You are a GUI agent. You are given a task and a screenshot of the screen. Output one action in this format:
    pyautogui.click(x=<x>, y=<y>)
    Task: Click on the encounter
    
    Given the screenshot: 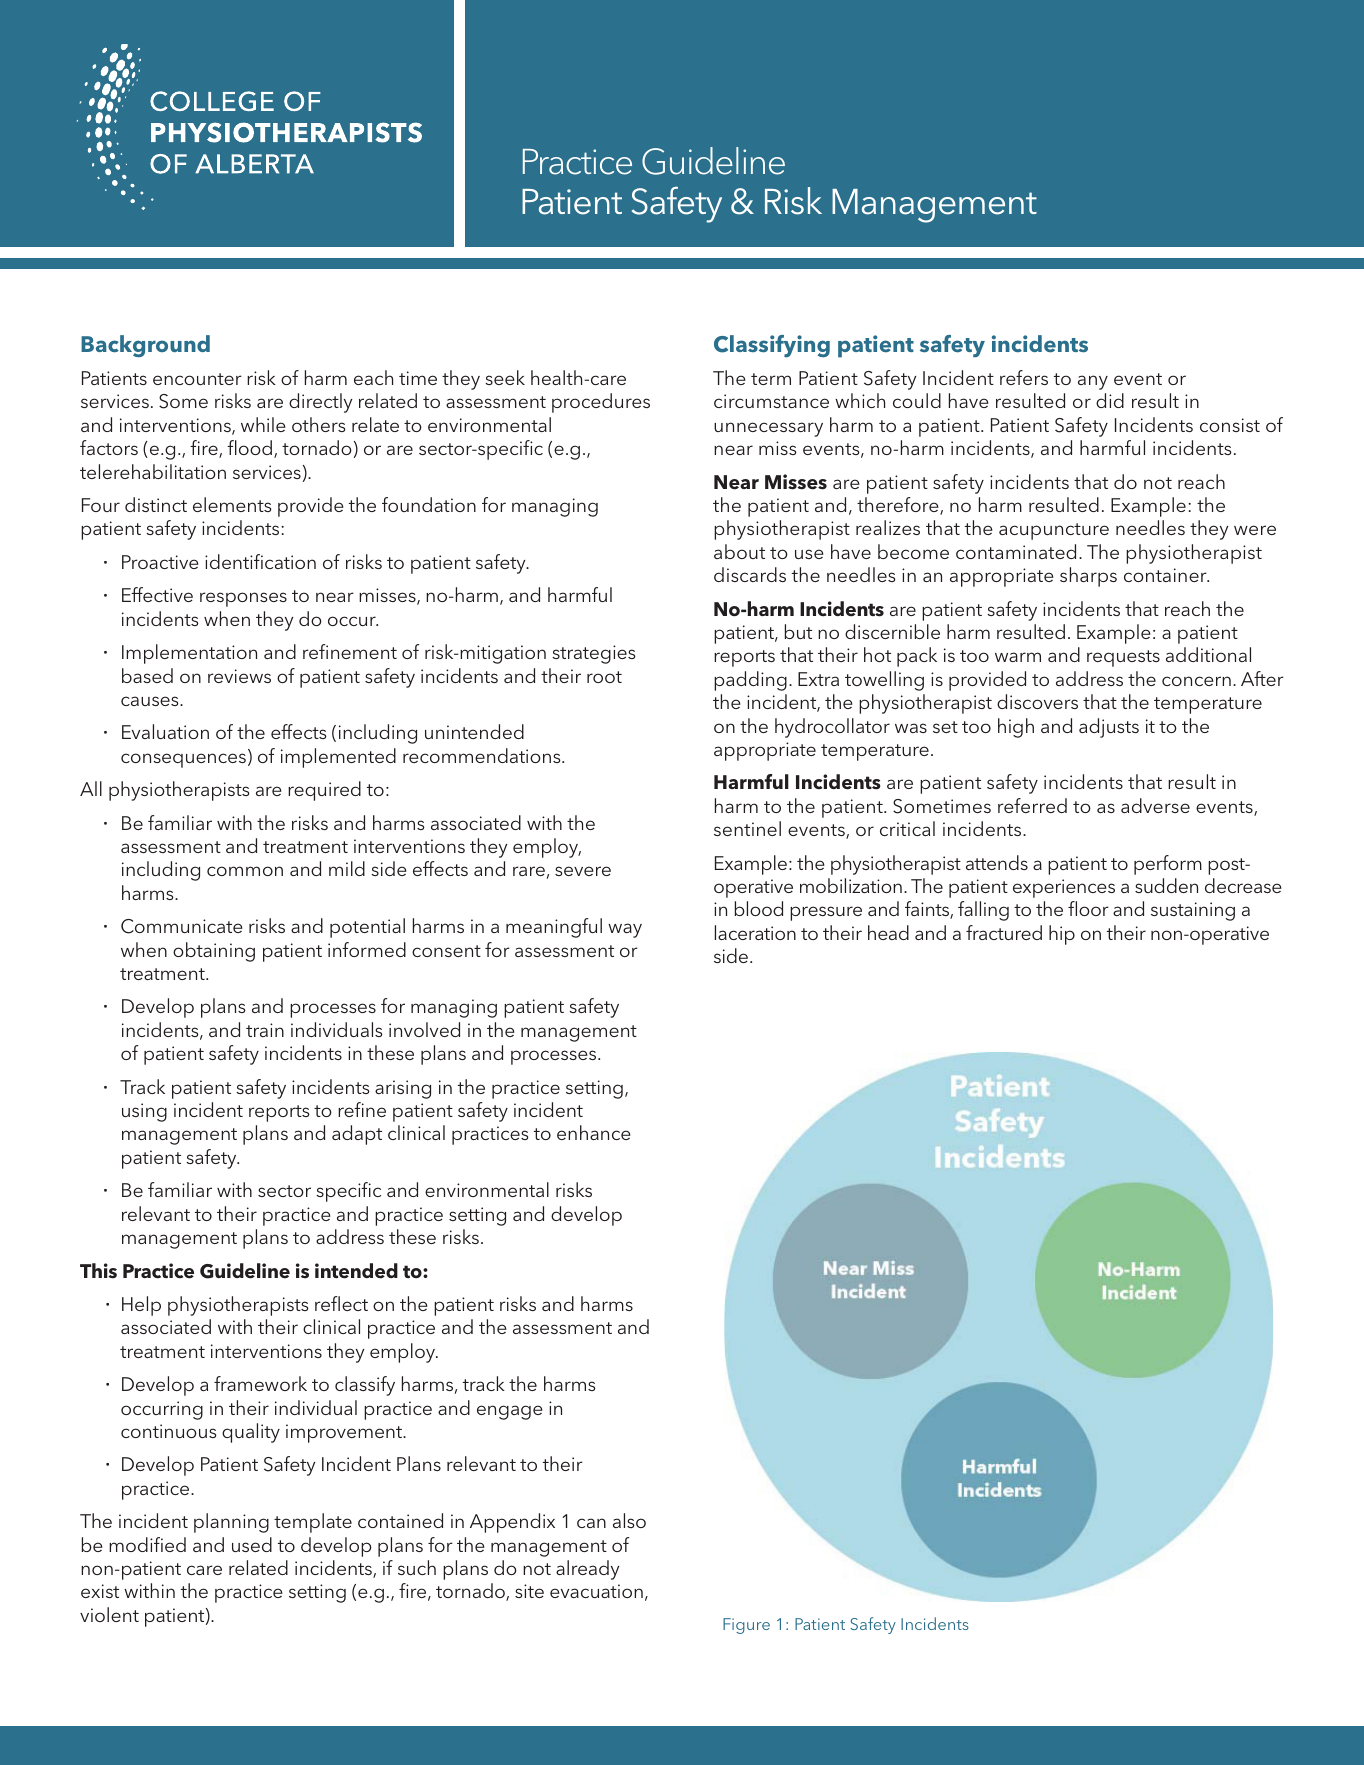 What is the action you would take?
    pyautogui.click(x=197, y=379)
